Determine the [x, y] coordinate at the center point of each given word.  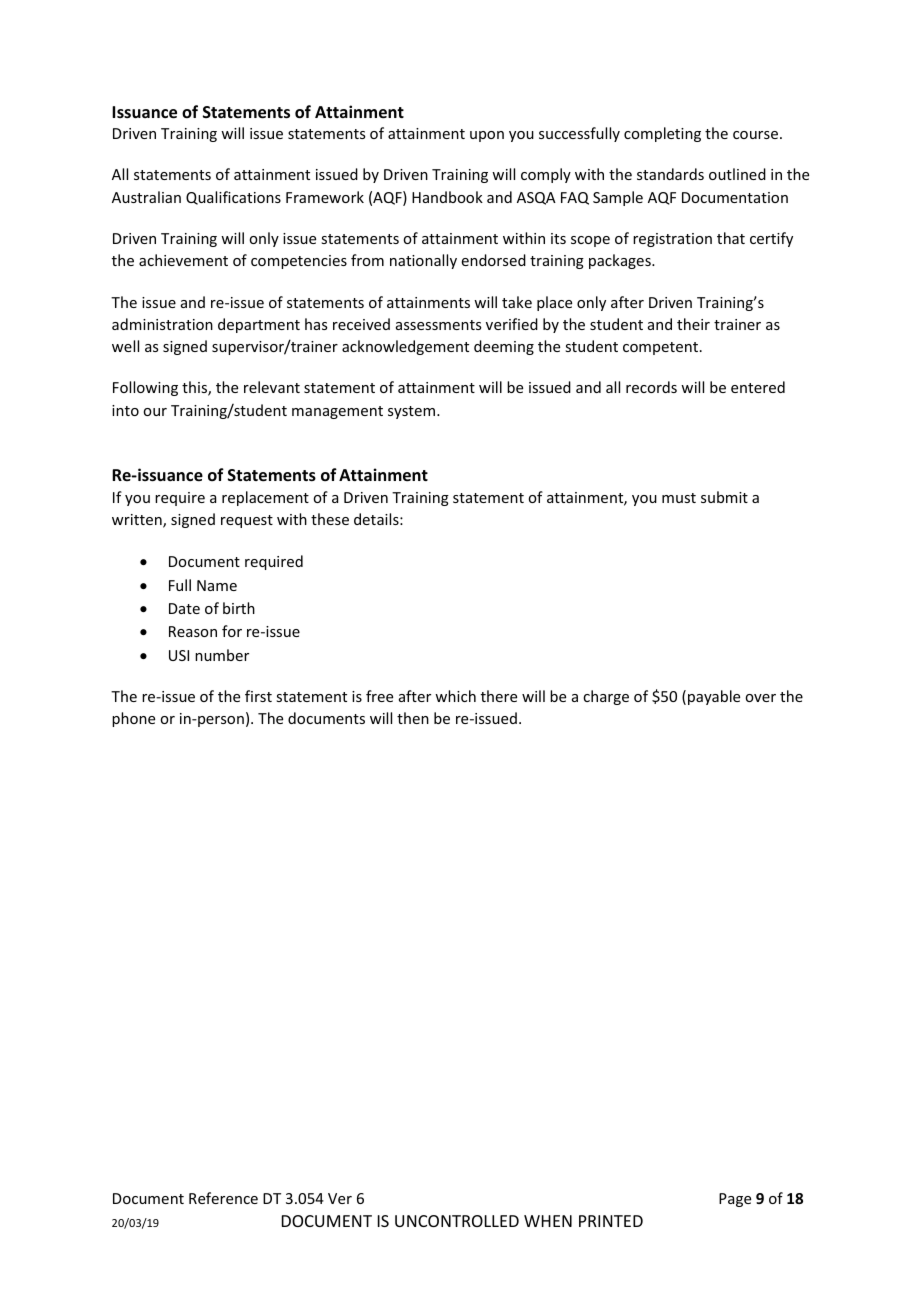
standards [670, 174]
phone [133, 719]
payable [714, 697]
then [413, 718]
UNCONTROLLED [457, 1221]
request [247, 521]
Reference [223, 1198]
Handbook [447, 197]
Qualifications [233, 198]
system [411, 412]
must [679, 498]
